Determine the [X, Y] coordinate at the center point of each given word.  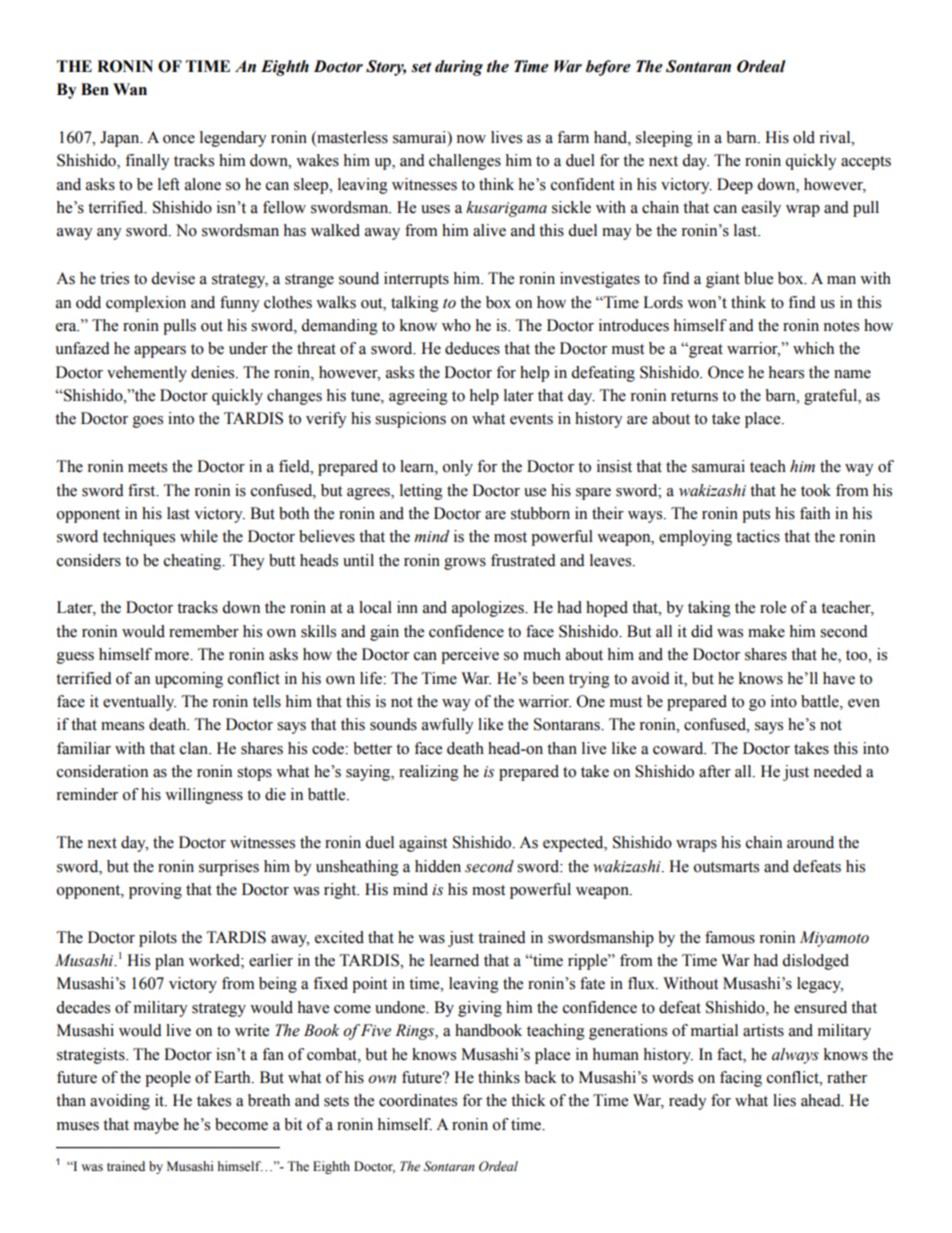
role [773, 607]
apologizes [489, 609]
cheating [194, 562]
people [168, 1079]
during [459, 68]
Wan [130, 89]
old [804, 137]
